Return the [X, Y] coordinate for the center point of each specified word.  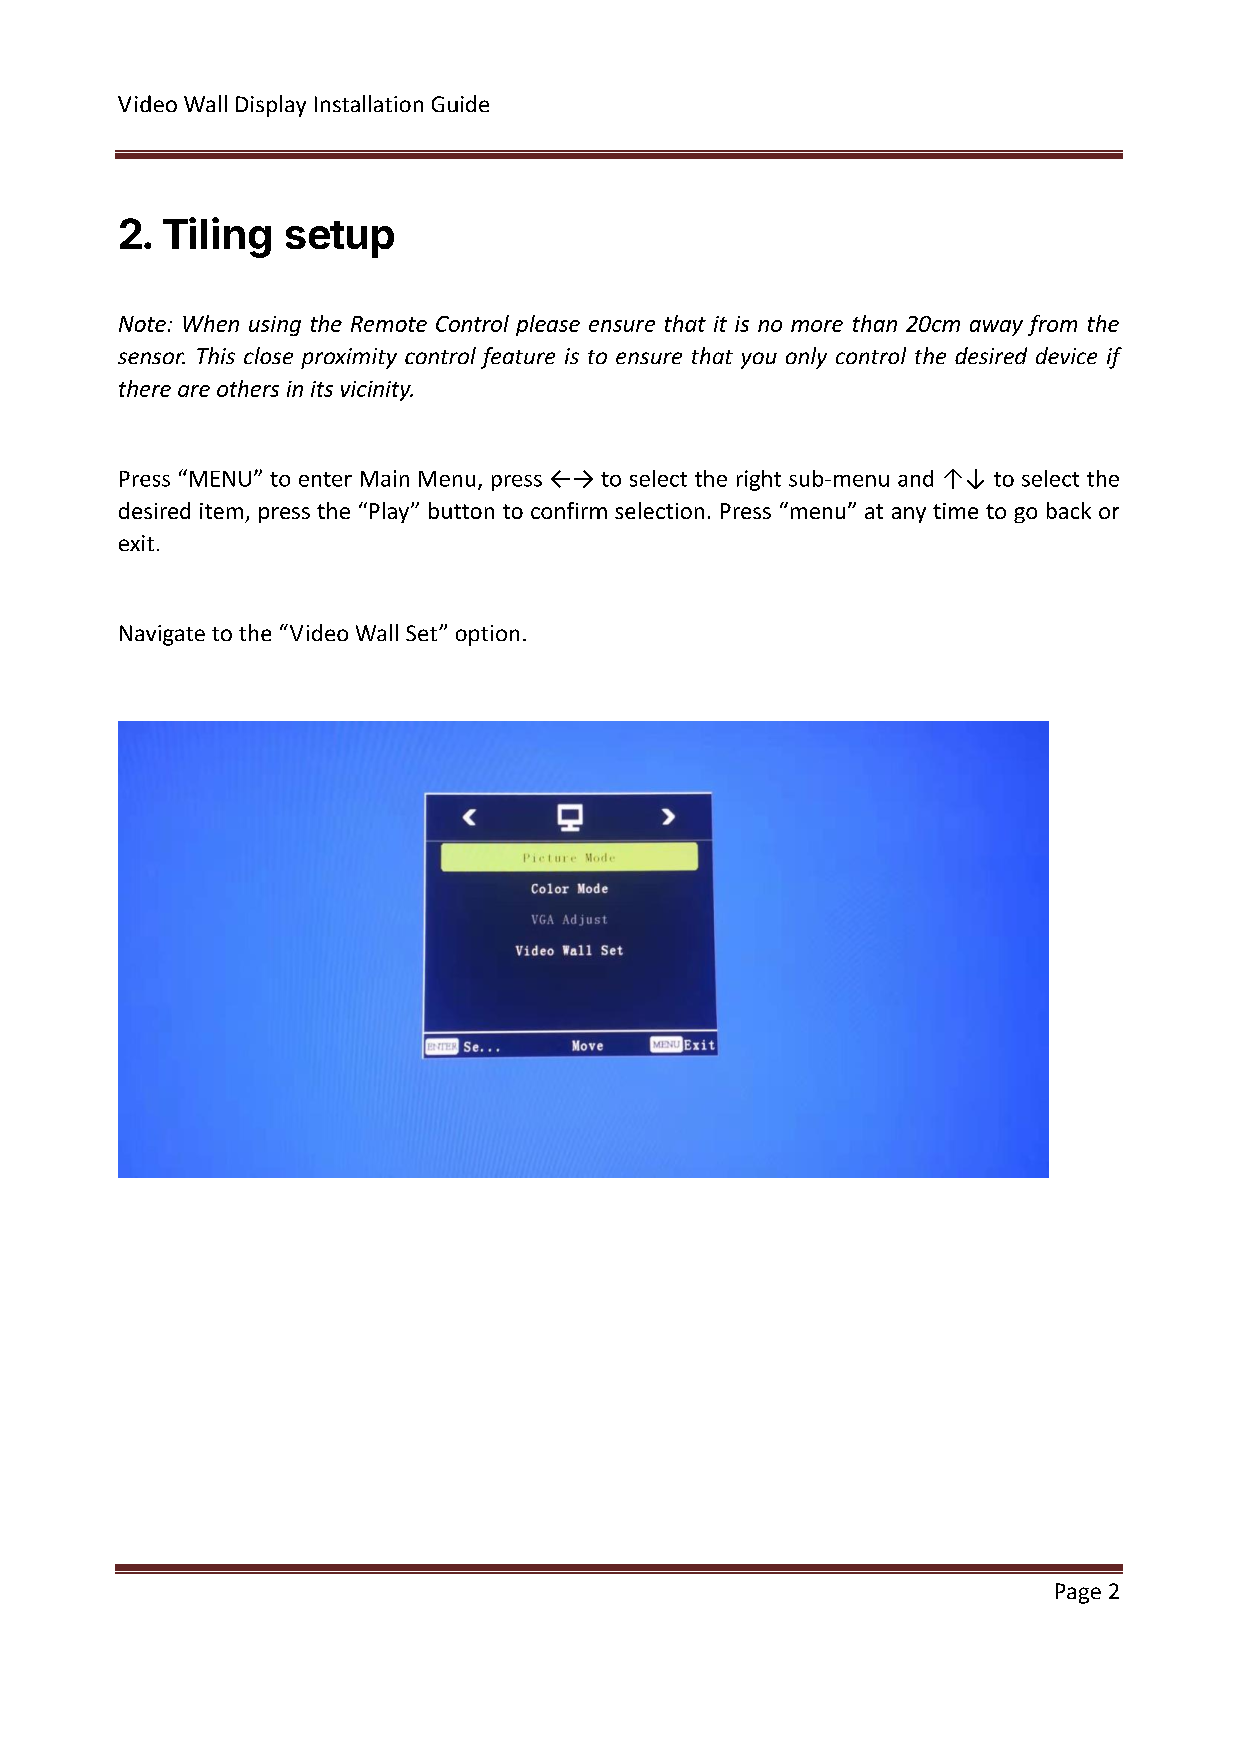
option [487, 635]
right [759, 480]
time [955, 511]
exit [136, 543]
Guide [460, 103]
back [1069, 510]
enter [325, 479]
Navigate [162, 635]
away [996, 328]
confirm [569, 510]
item [221, 511]
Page [1078, 1593]
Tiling [217, 237]
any [909, 515]
